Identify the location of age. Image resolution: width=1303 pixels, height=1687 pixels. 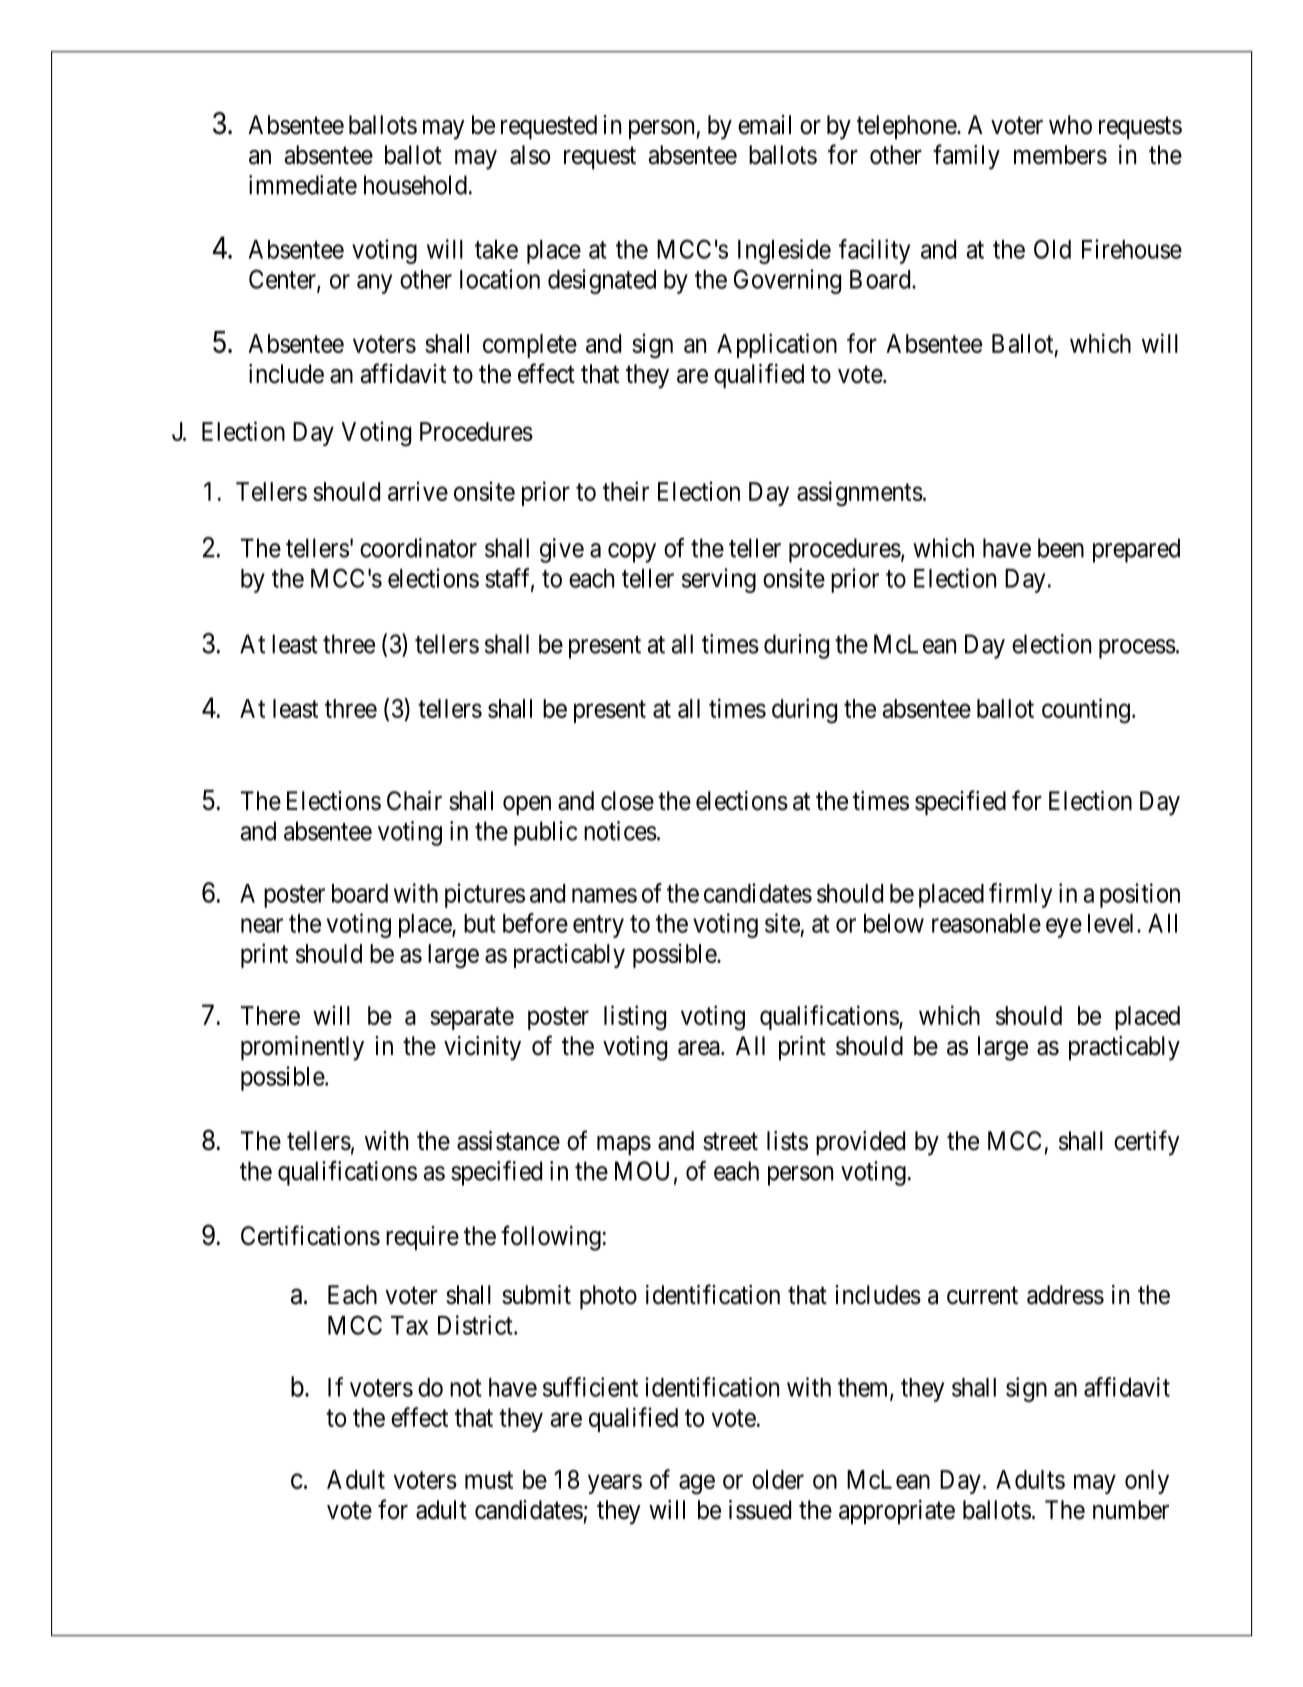
(697, 1485).
